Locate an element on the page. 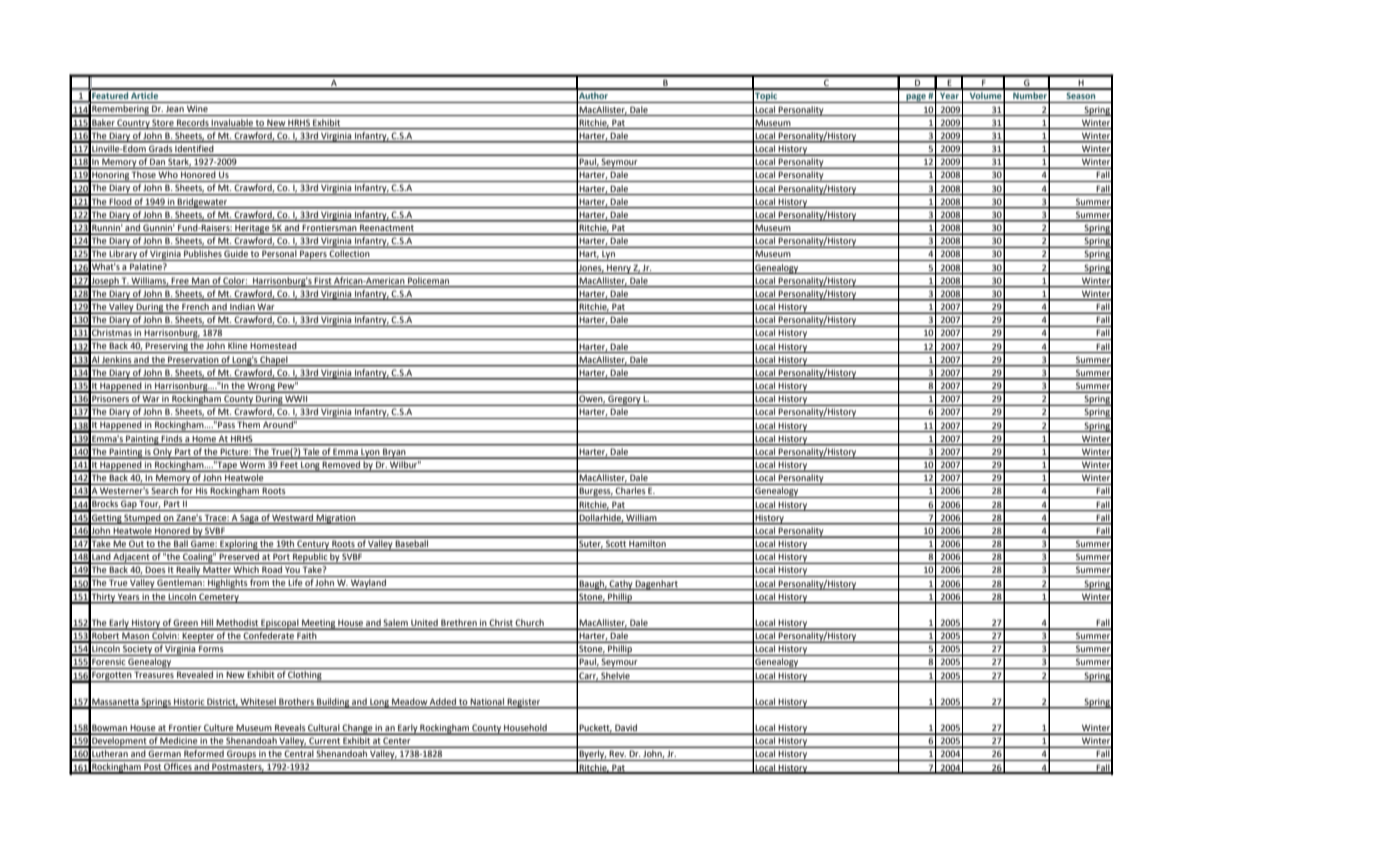 This document has height=850, width=1400. Lyn is located at coordinates (608, 256).
